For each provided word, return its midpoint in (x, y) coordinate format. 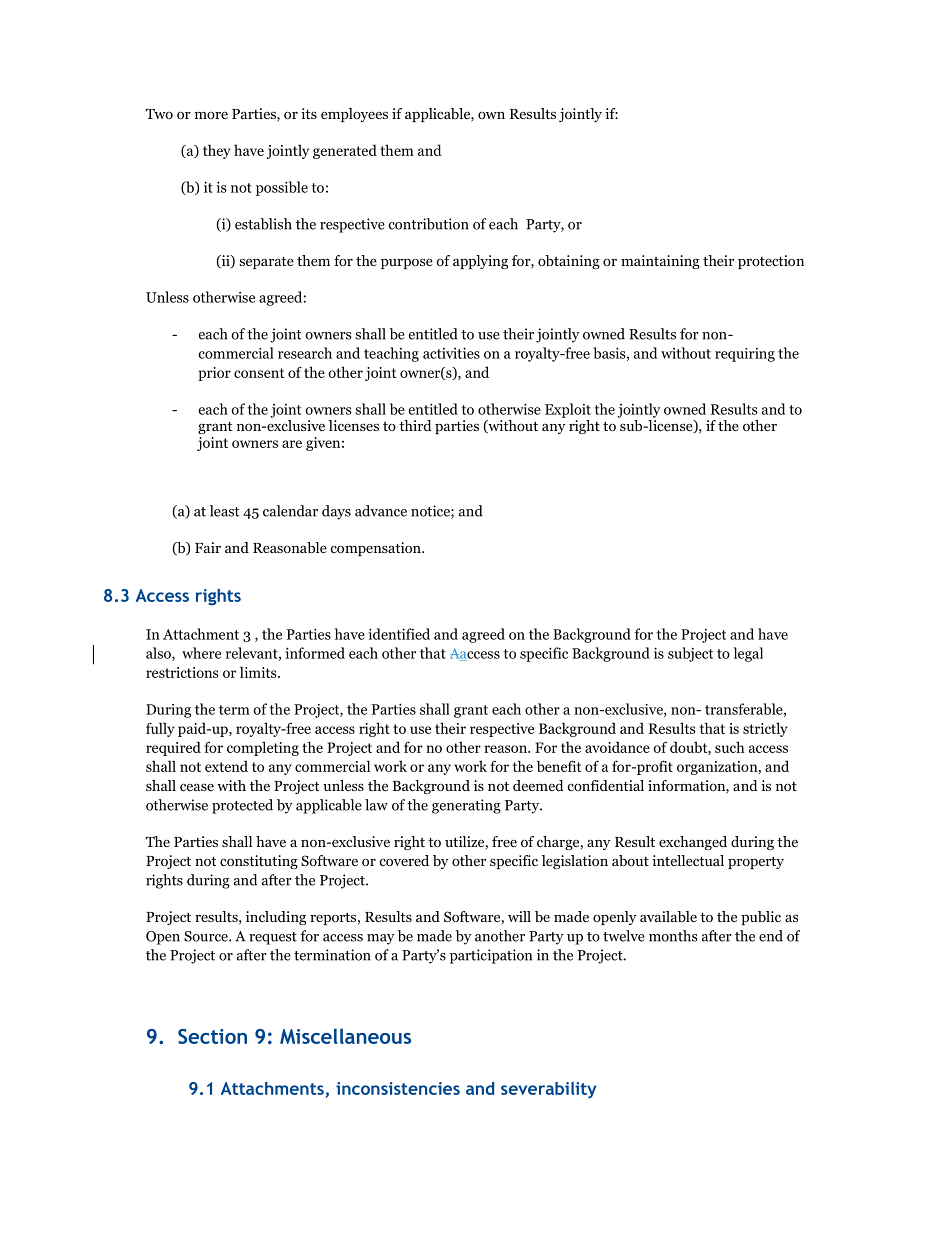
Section (212, 1036)
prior (214, 374)
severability (548, 1090)
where (201, 653)
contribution (429, 224)
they (217, 151)
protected (242, 806)
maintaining (660, 262)
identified (399, 634)
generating (466, 806)
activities (451, 353)
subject (690, 654)
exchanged (693, 843)
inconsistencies (398, 1088)
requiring (745, 355)
